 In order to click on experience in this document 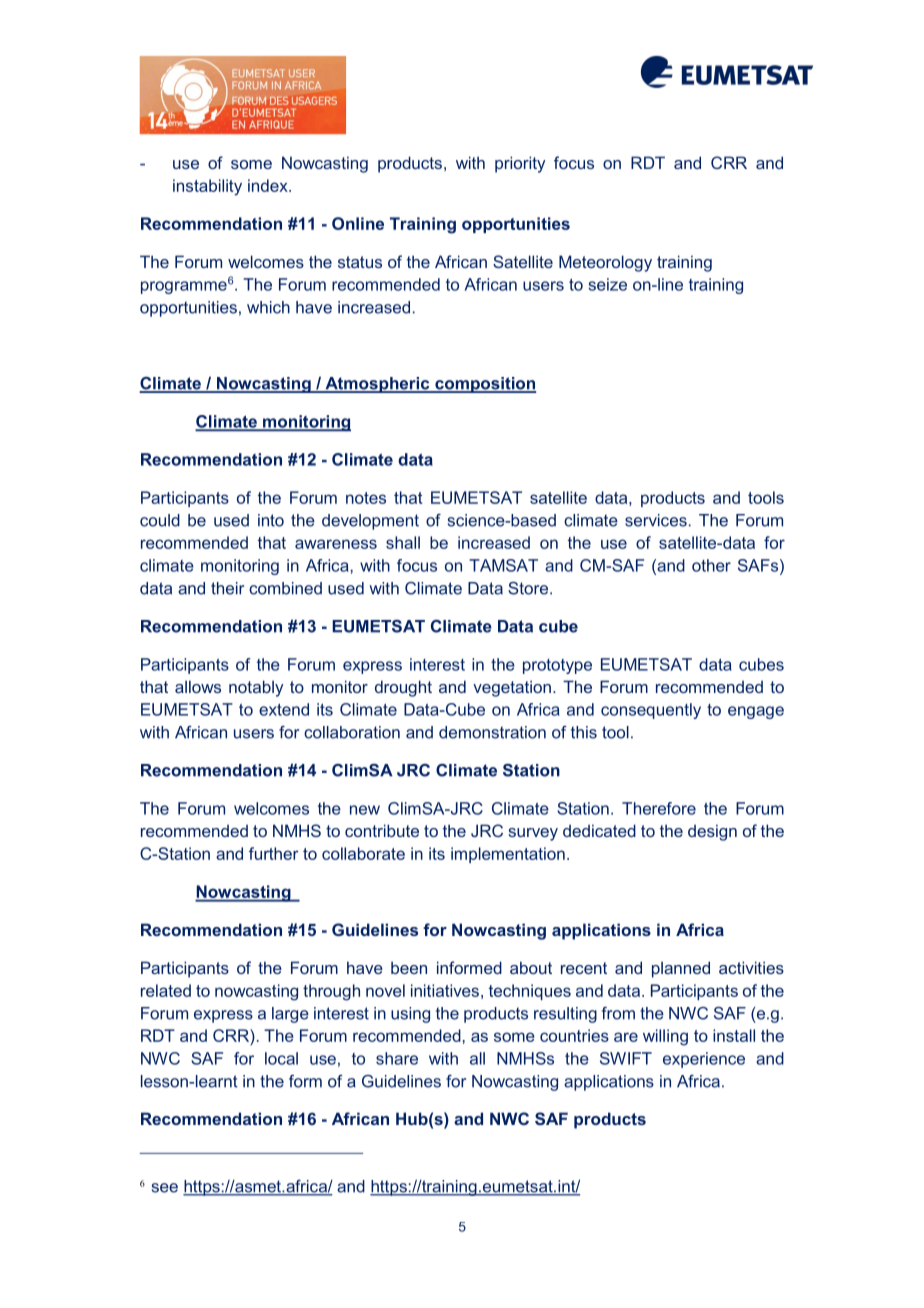, I will do `click(704, 1060)`.
